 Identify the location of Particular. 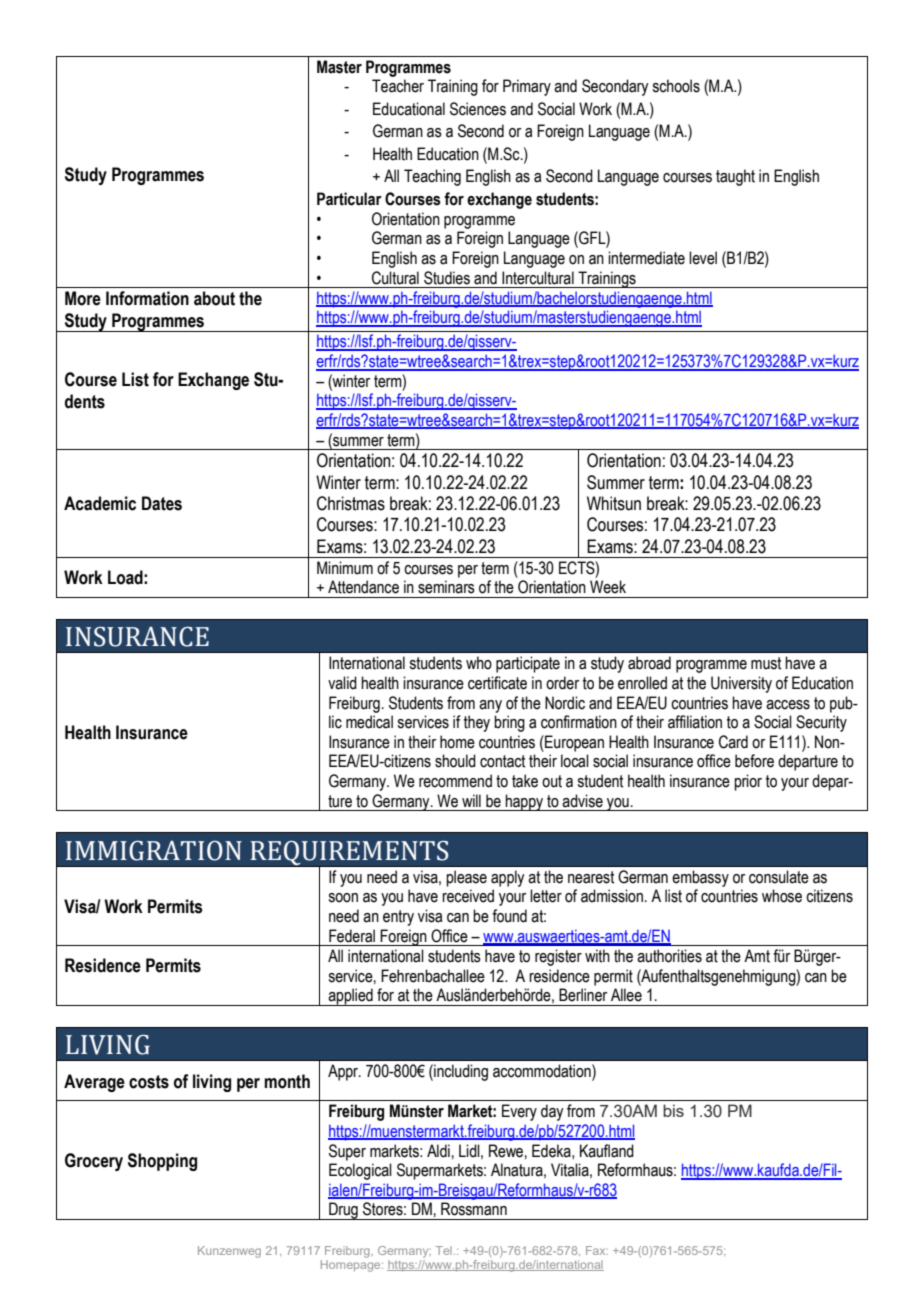
(349, 199).
